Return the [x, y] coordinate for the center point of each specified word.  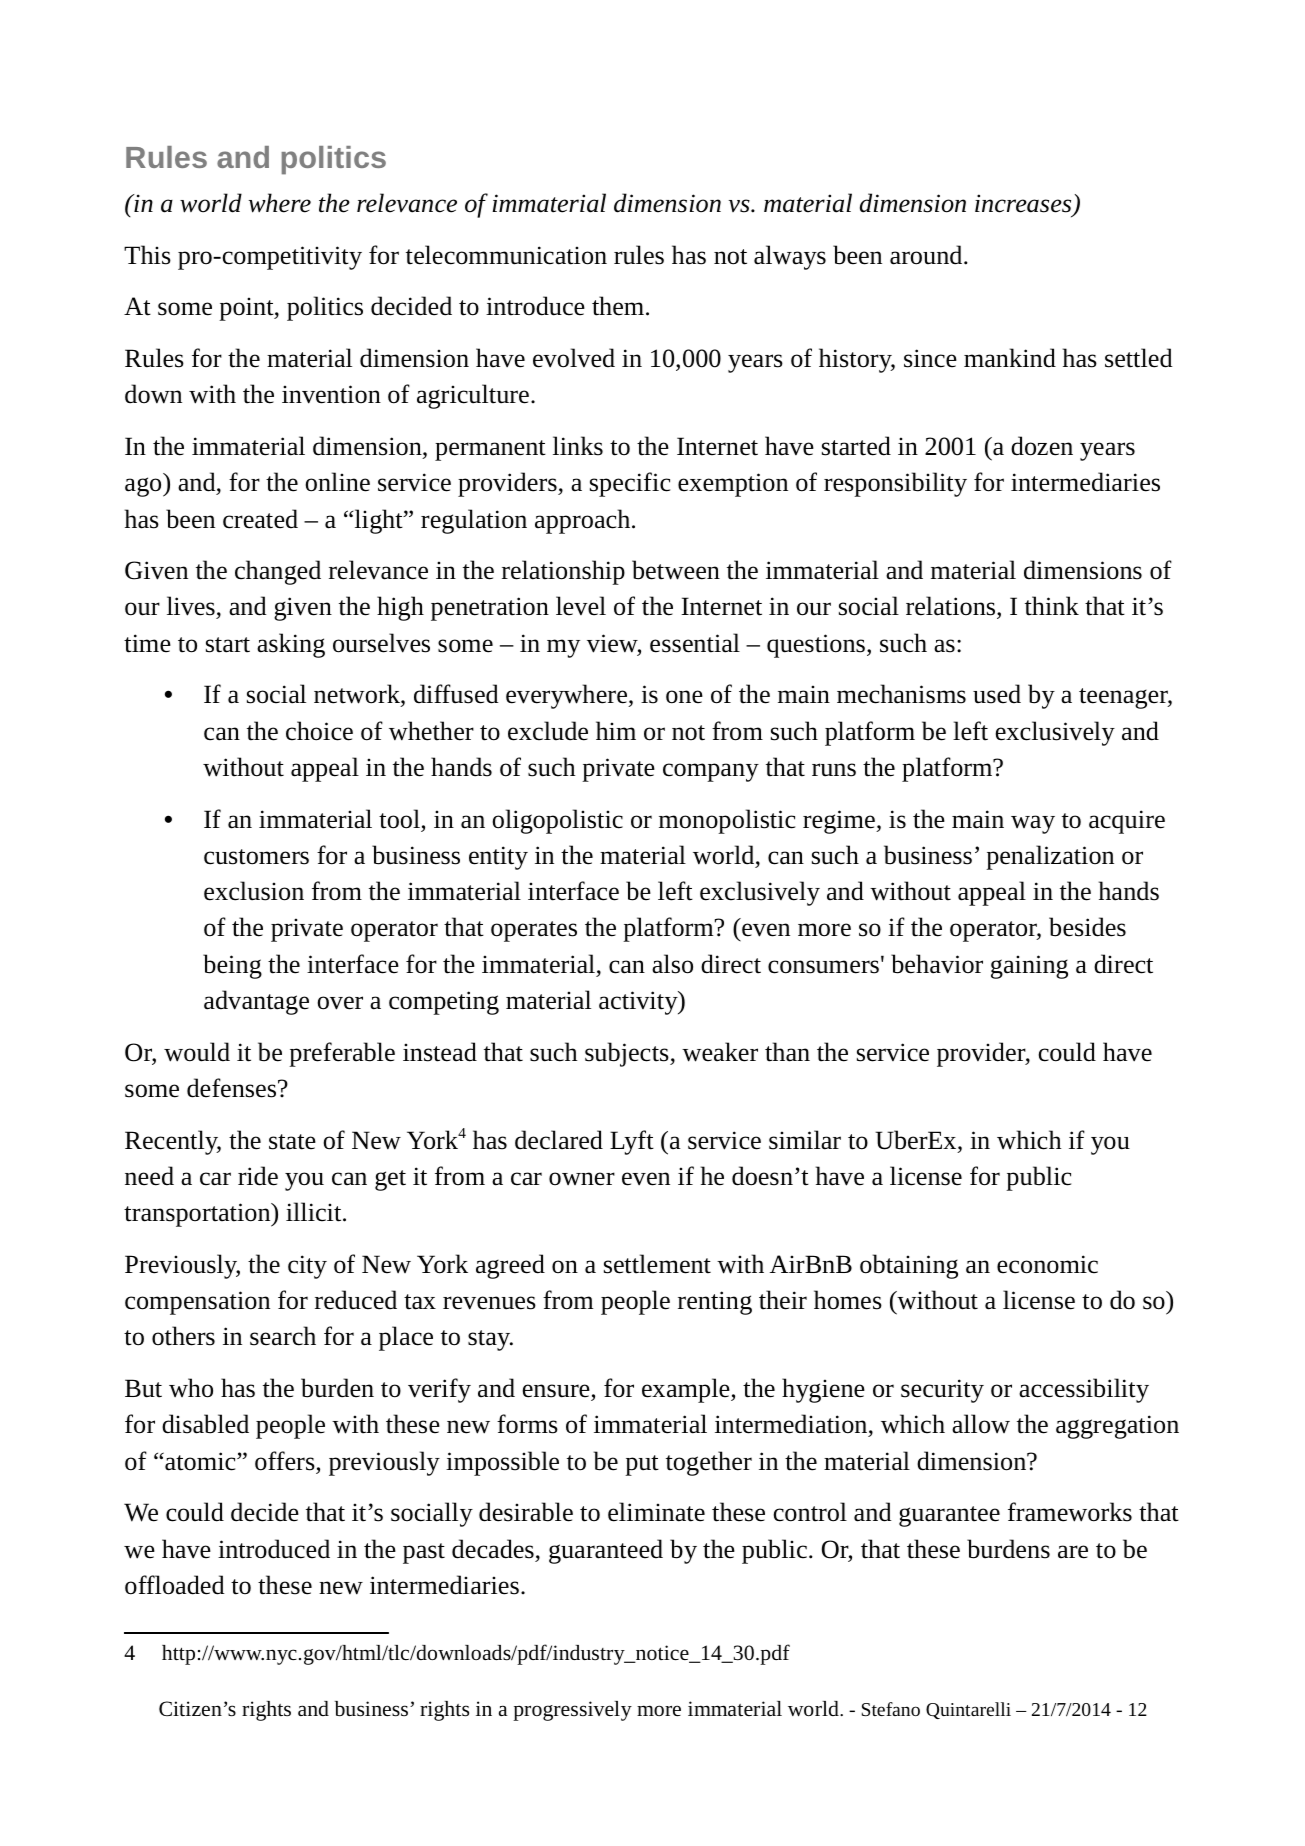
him [616, 730]
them [618, 306]
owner [582, 1179]
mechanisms [901, 694]
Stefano [891, 1709]
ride [258, 1176]
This [147, 255]
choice [319, 731]
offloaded [175, 1585]
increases [1024, 204]
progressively [572, 1711]
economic [1047, 1264]
